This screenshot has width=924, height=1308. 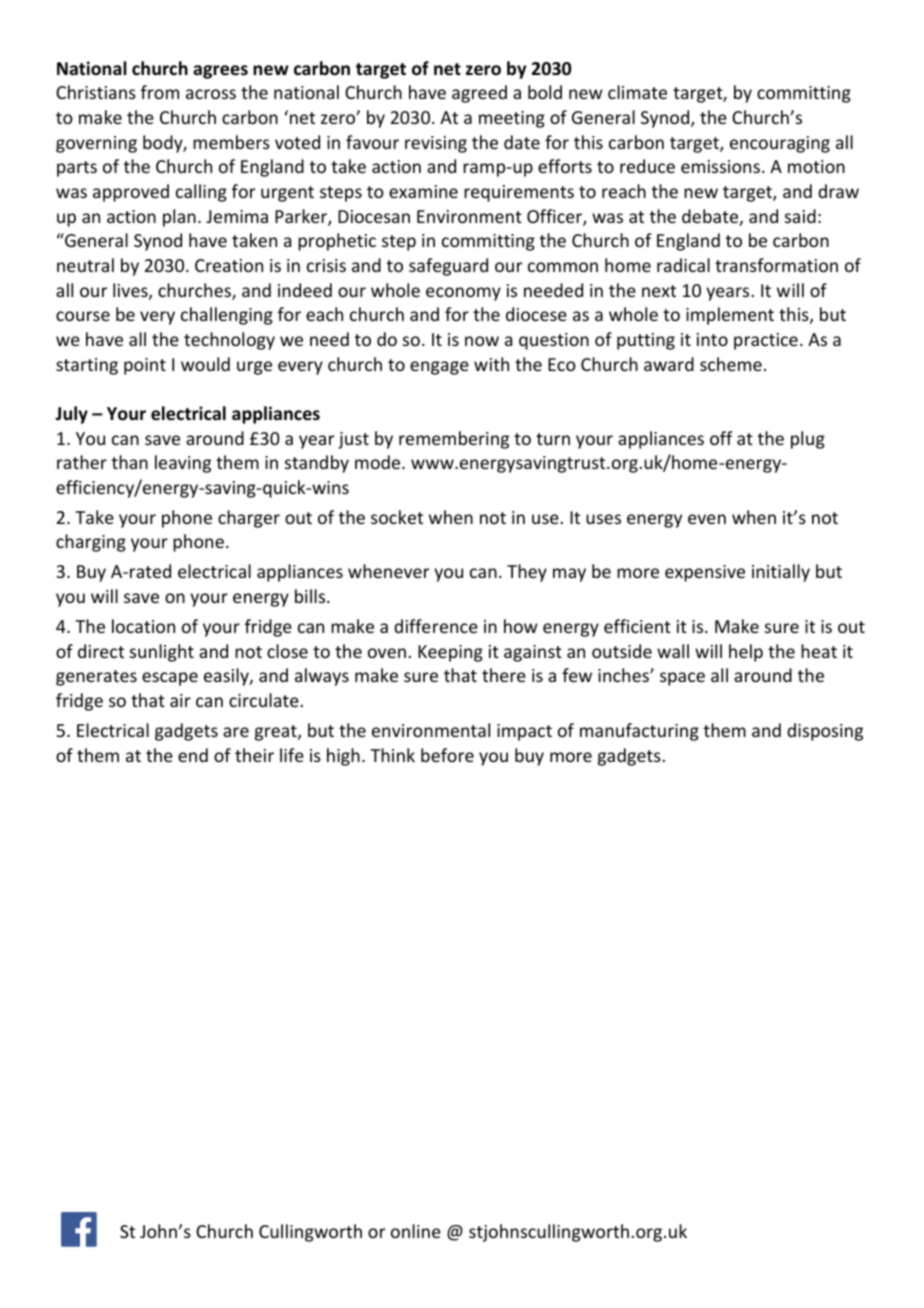 What do you see at coordinates (825, 732) in the screenshot?
I see `disposing` at bounding box center [825, 732].
